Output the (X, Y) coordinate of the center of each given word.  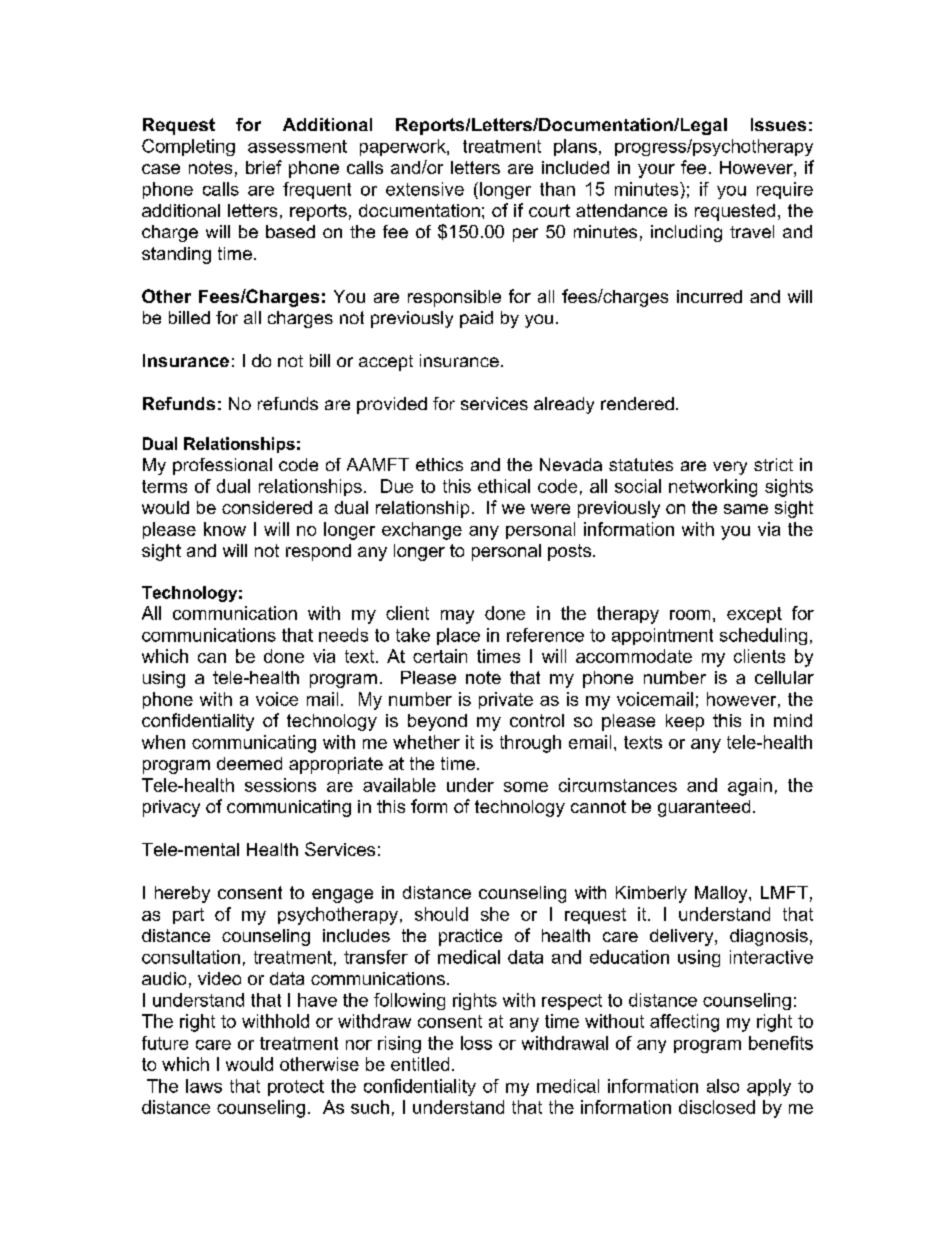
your (656, 171)
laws (204, 1086)
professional (222, 466)
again (750, 787)
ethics (439, 464)
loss (476, 1043)
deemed (249, 763)
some (526, 787)
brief (264, 167)
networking (713, 488)
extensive (425, 189)
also (723, 1086)
